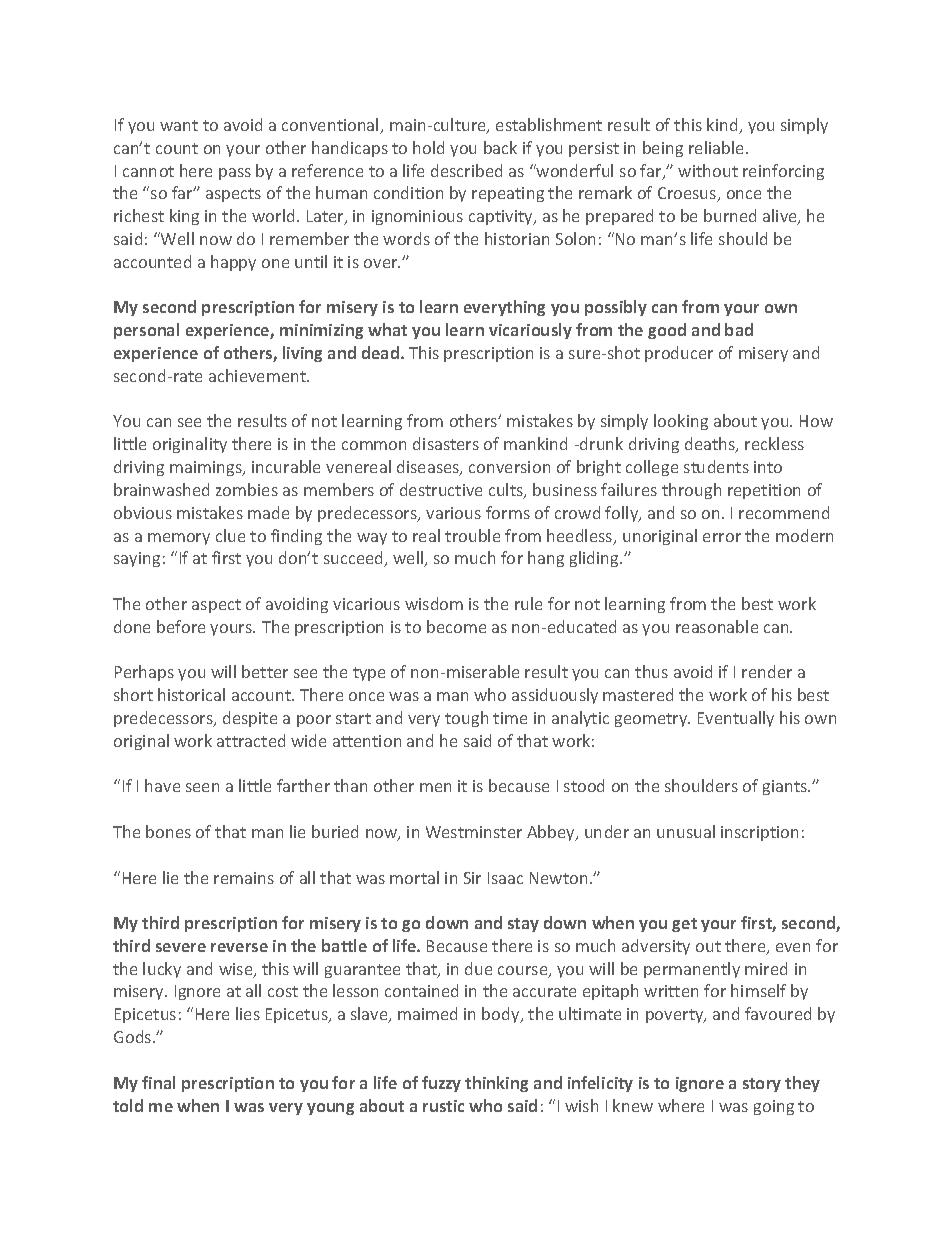 This image has width=952, height=1233. Describe the element at coordinates (446, 443) in the image. I see `disasters` at that location.
